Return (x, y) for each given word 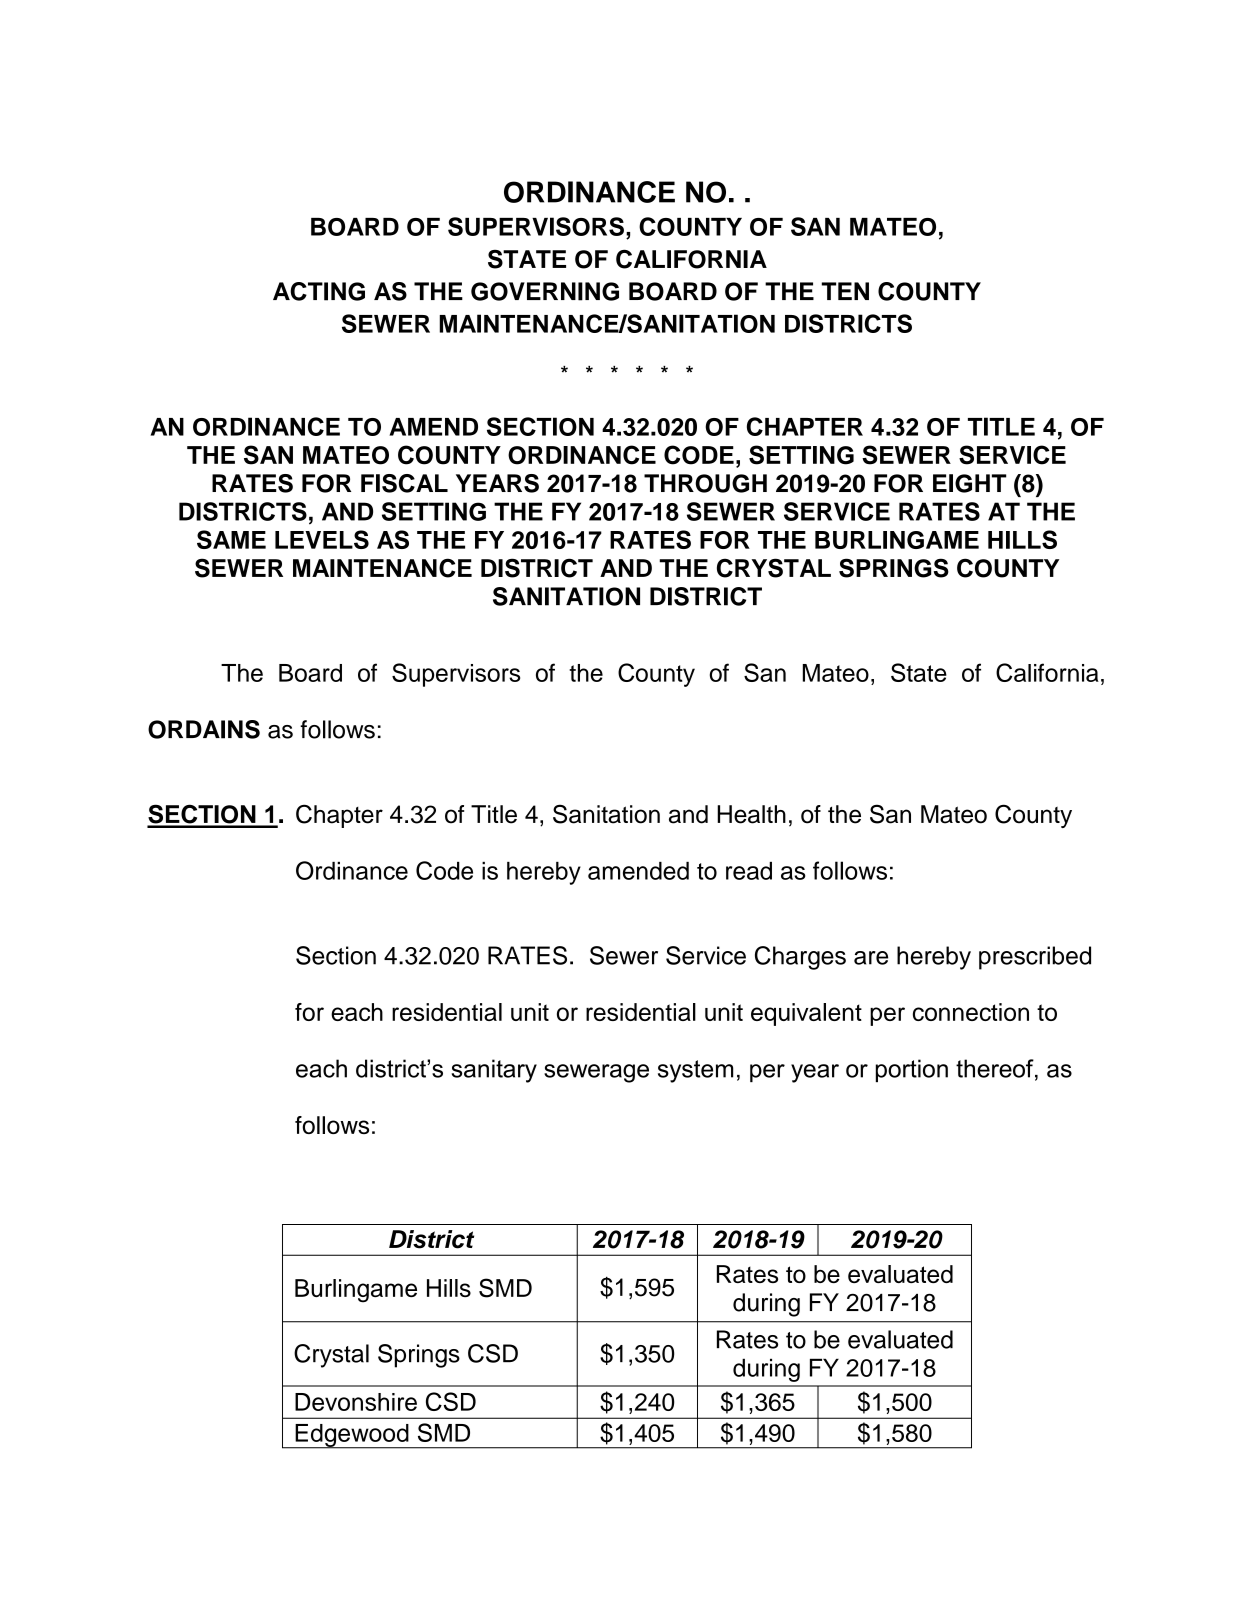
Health (751, 814)
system (695, 1071)
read (749, 871)
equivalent (806, 1014)
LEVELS (322, 539)
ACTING (319, 291)
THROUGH (705, 483)
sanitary (494, 1071)
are (871, 958)
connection (971, 1012)
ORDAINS (204, 729)
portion (912, 1070)
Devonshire (356, 1402)
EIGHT (970, 483)
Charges (800, 958)
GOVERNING (545, 291)
